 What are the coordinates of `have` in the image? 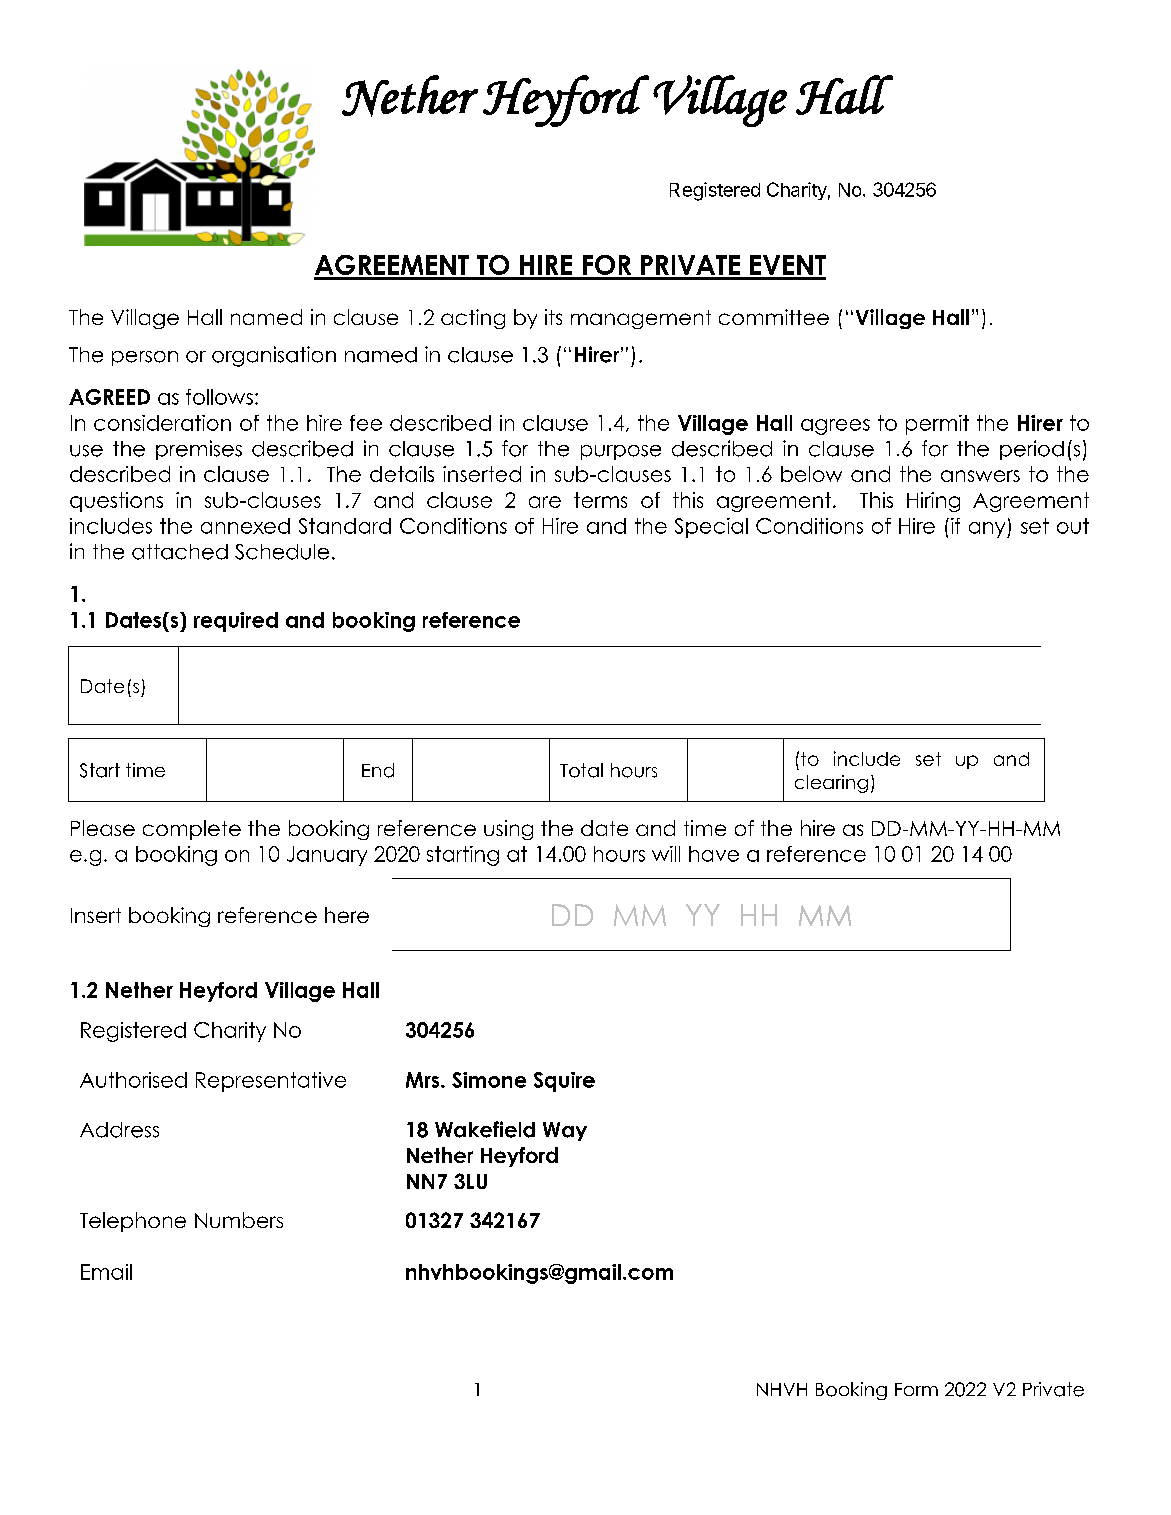 It's located at (714, 854).
